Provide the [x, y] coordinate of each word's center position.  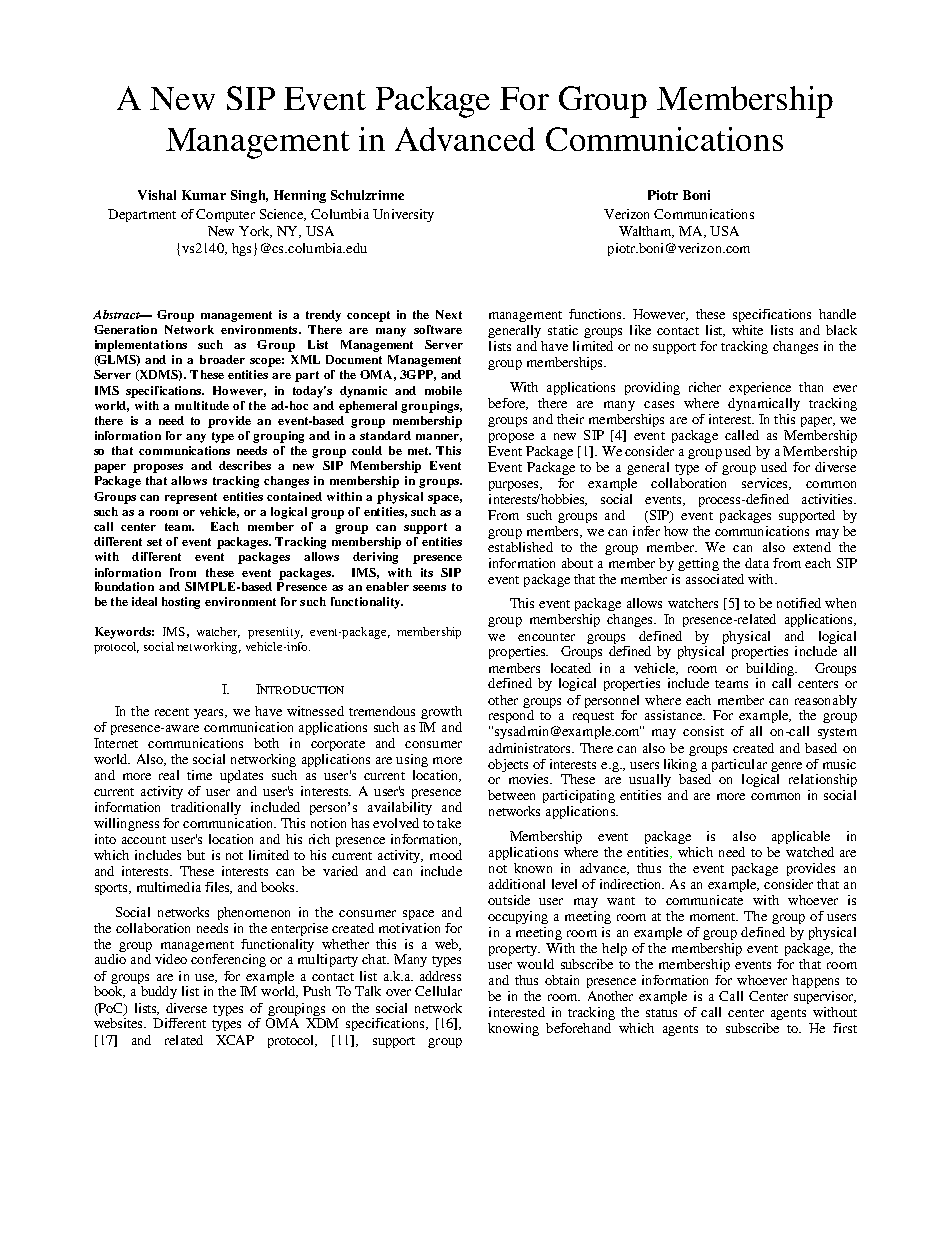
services [766, 484]
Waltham [646, 232]
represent [191, 498]
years [210, 714]
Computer [225, 215]
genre [786, 767]
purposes [515, 486]
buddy [159, 992]
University [403, 215]
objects [508, 765]
